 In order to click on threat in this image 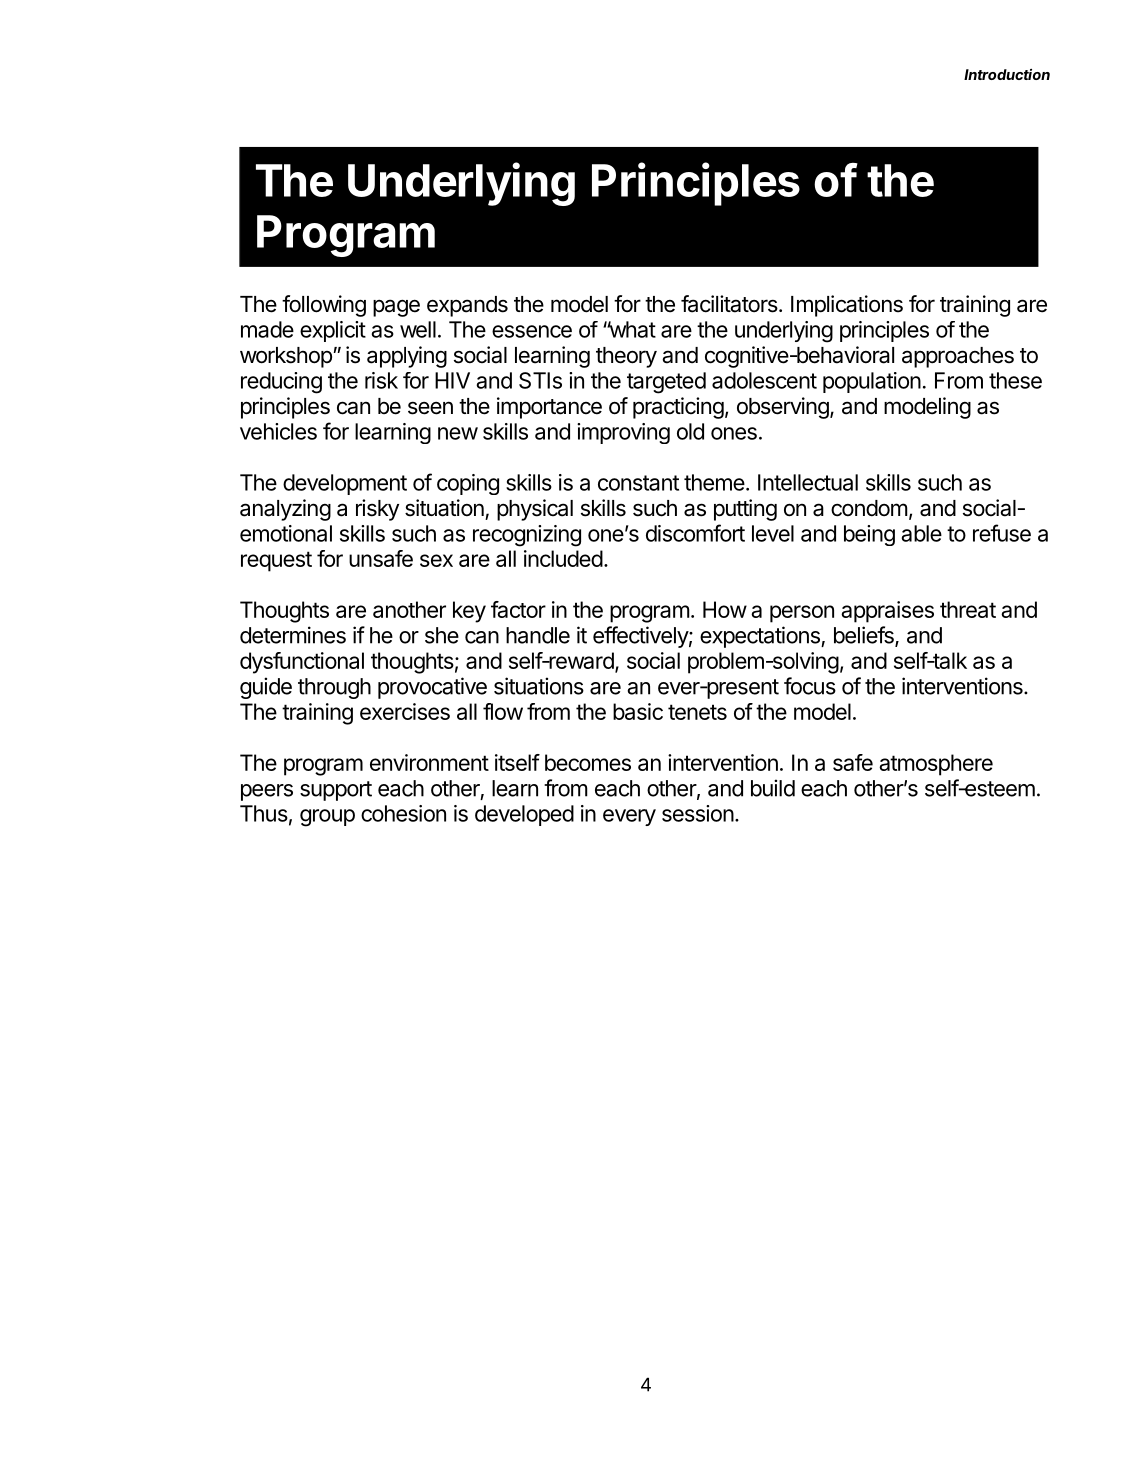, I will do `click(968, 609)`.
